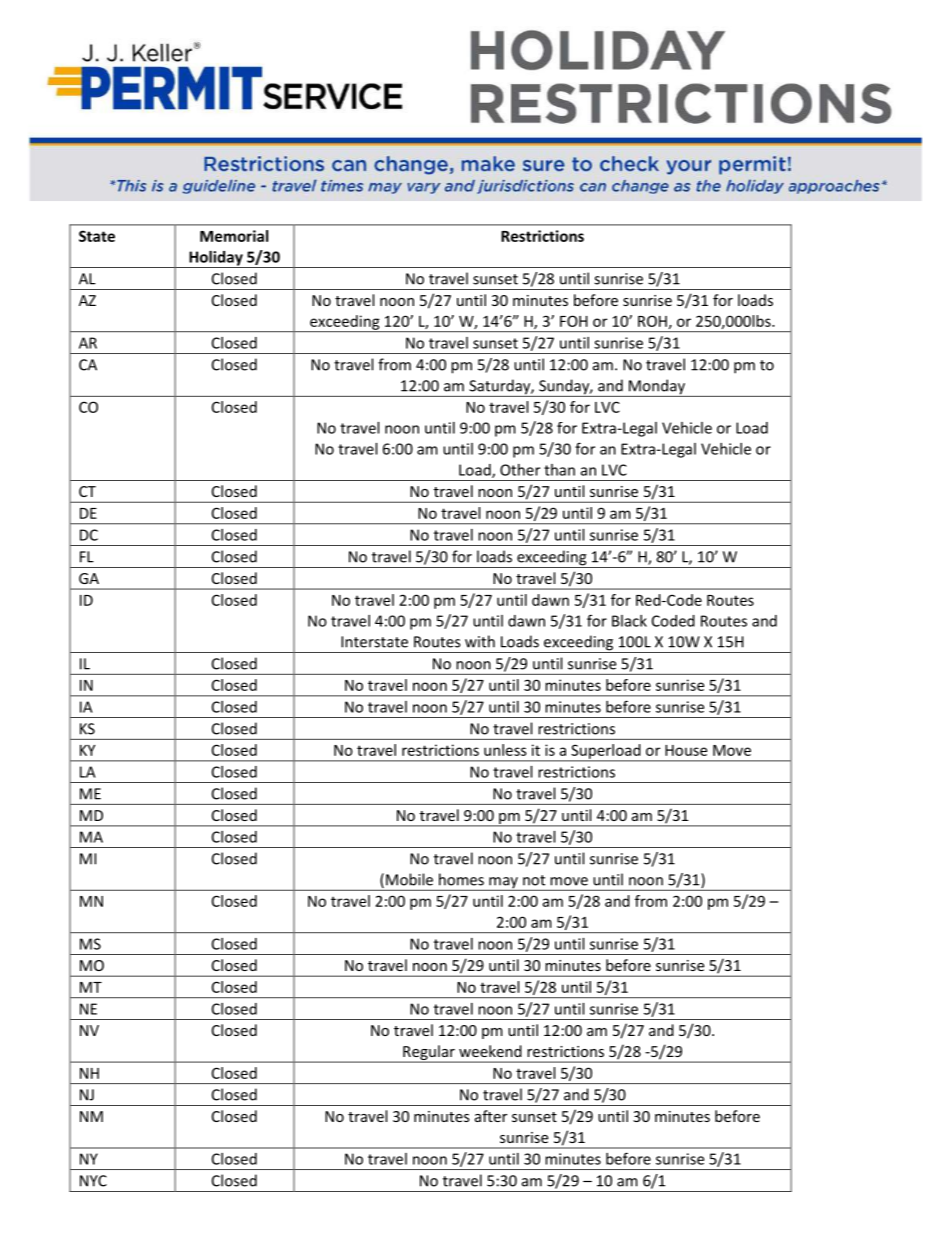  I want to click on not, so click(534, 880).
